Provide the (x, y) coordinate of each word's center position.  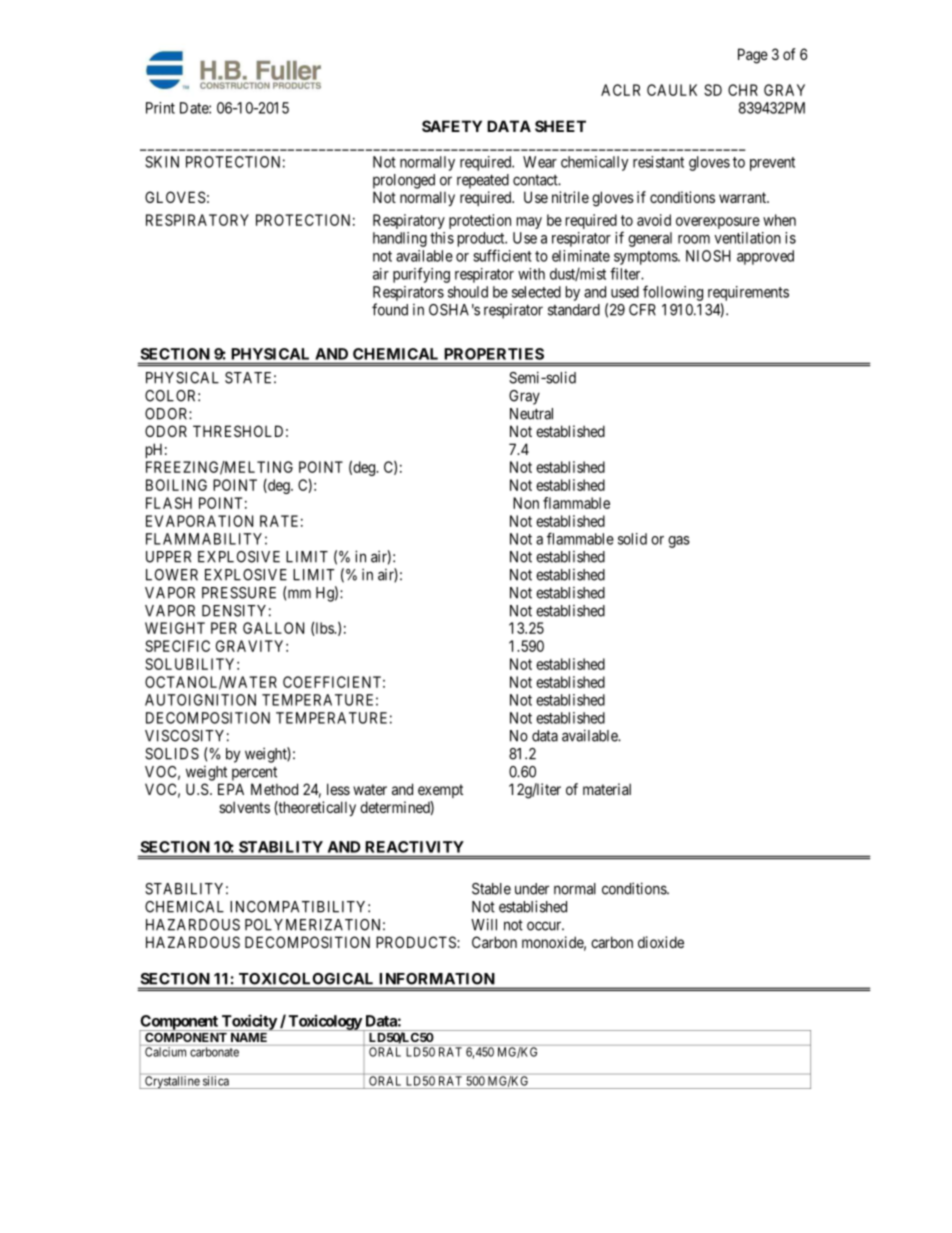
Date (195, 108)
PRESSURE (239, 593)
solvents (244, 807)
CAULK (672, 90)
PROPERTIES (494, 354)
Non (526, 503)
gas (679, 542)
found (390, 309)
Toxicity (249, 1022)
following (673, 293)
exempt (440, 791)
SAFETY (452, 126)
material (607, 789)
